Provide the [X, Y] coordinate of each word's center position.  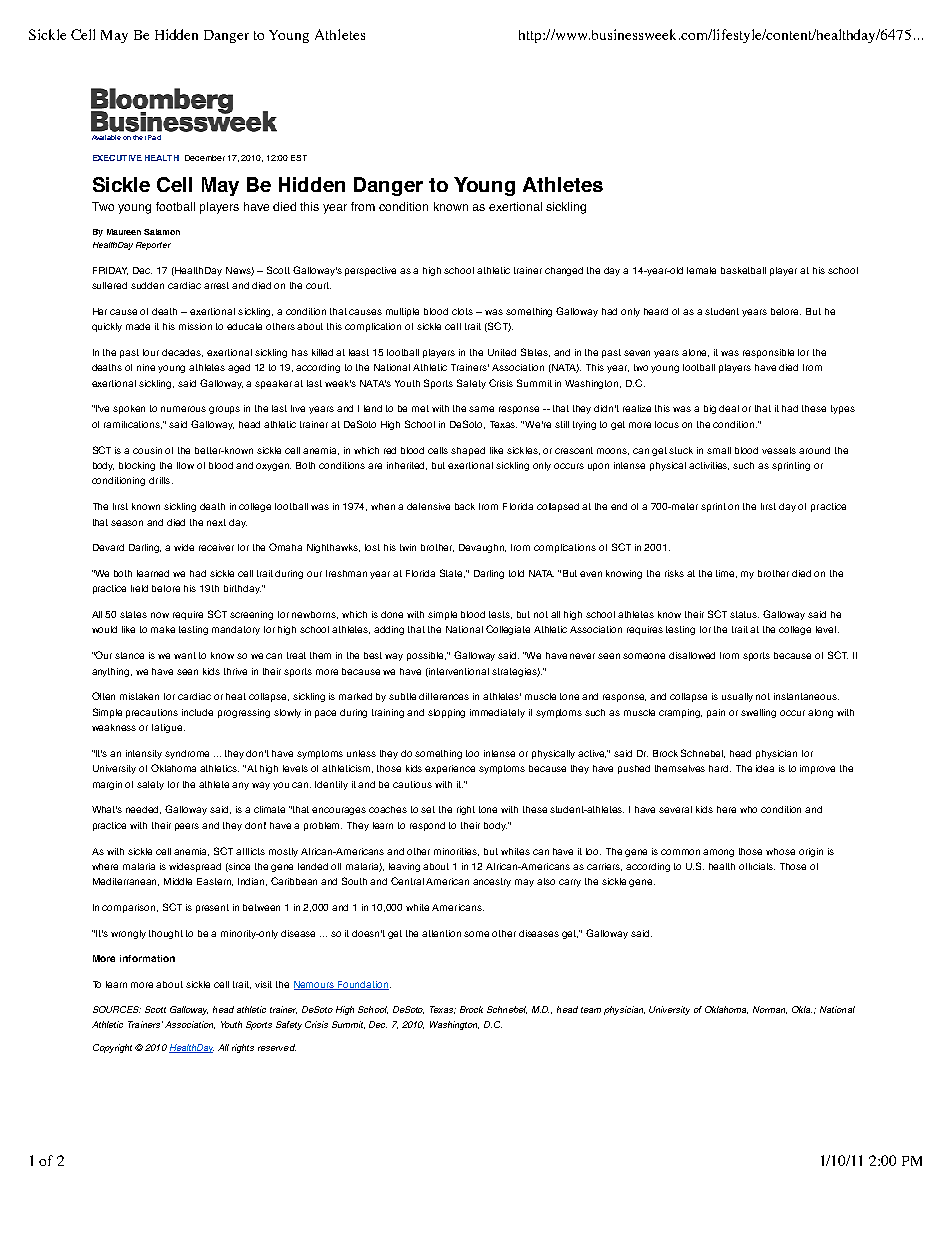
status [744, 614]
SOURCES [117, 1009]
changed [564, 271]
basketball [743, 270]
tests [500, 615]
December [205, 158]
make [163, 629]
